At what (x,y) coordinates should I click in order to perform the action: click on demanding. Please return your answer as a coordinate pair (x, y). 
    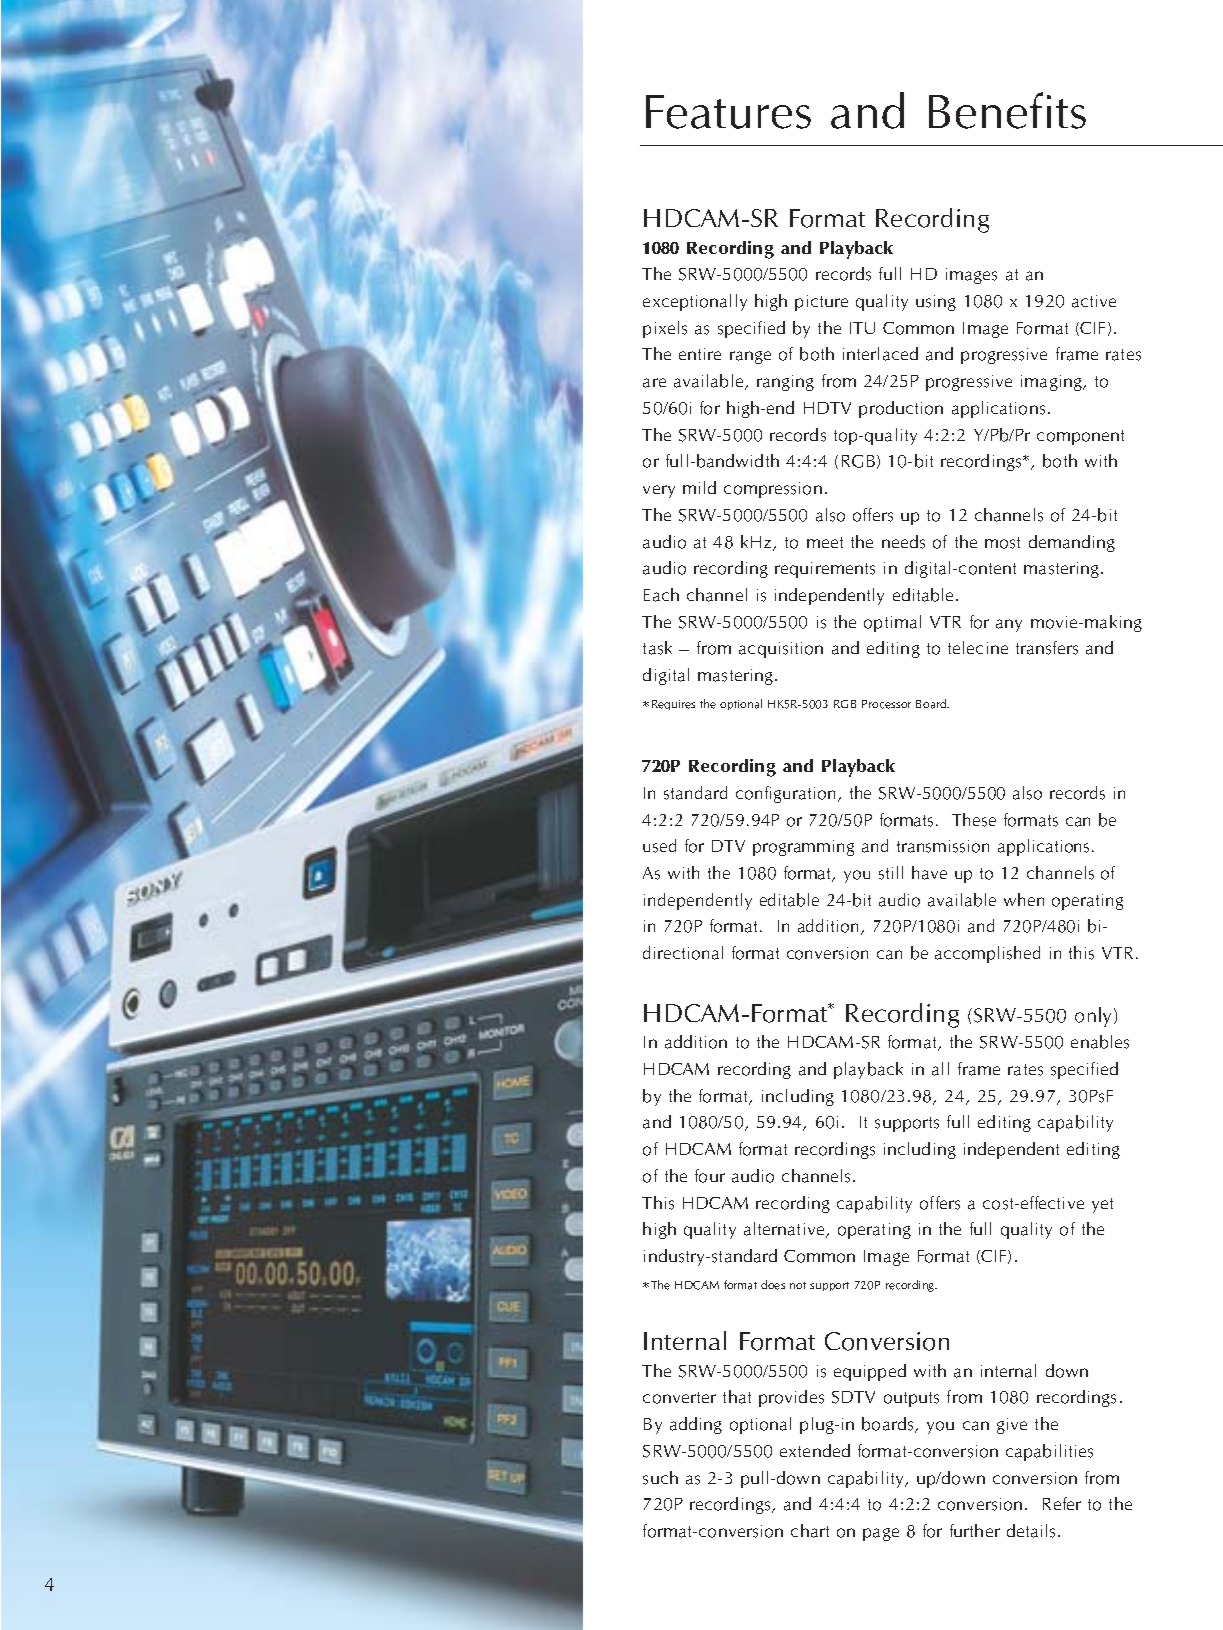
    Looking at the image, I should click on (1072, 543).
